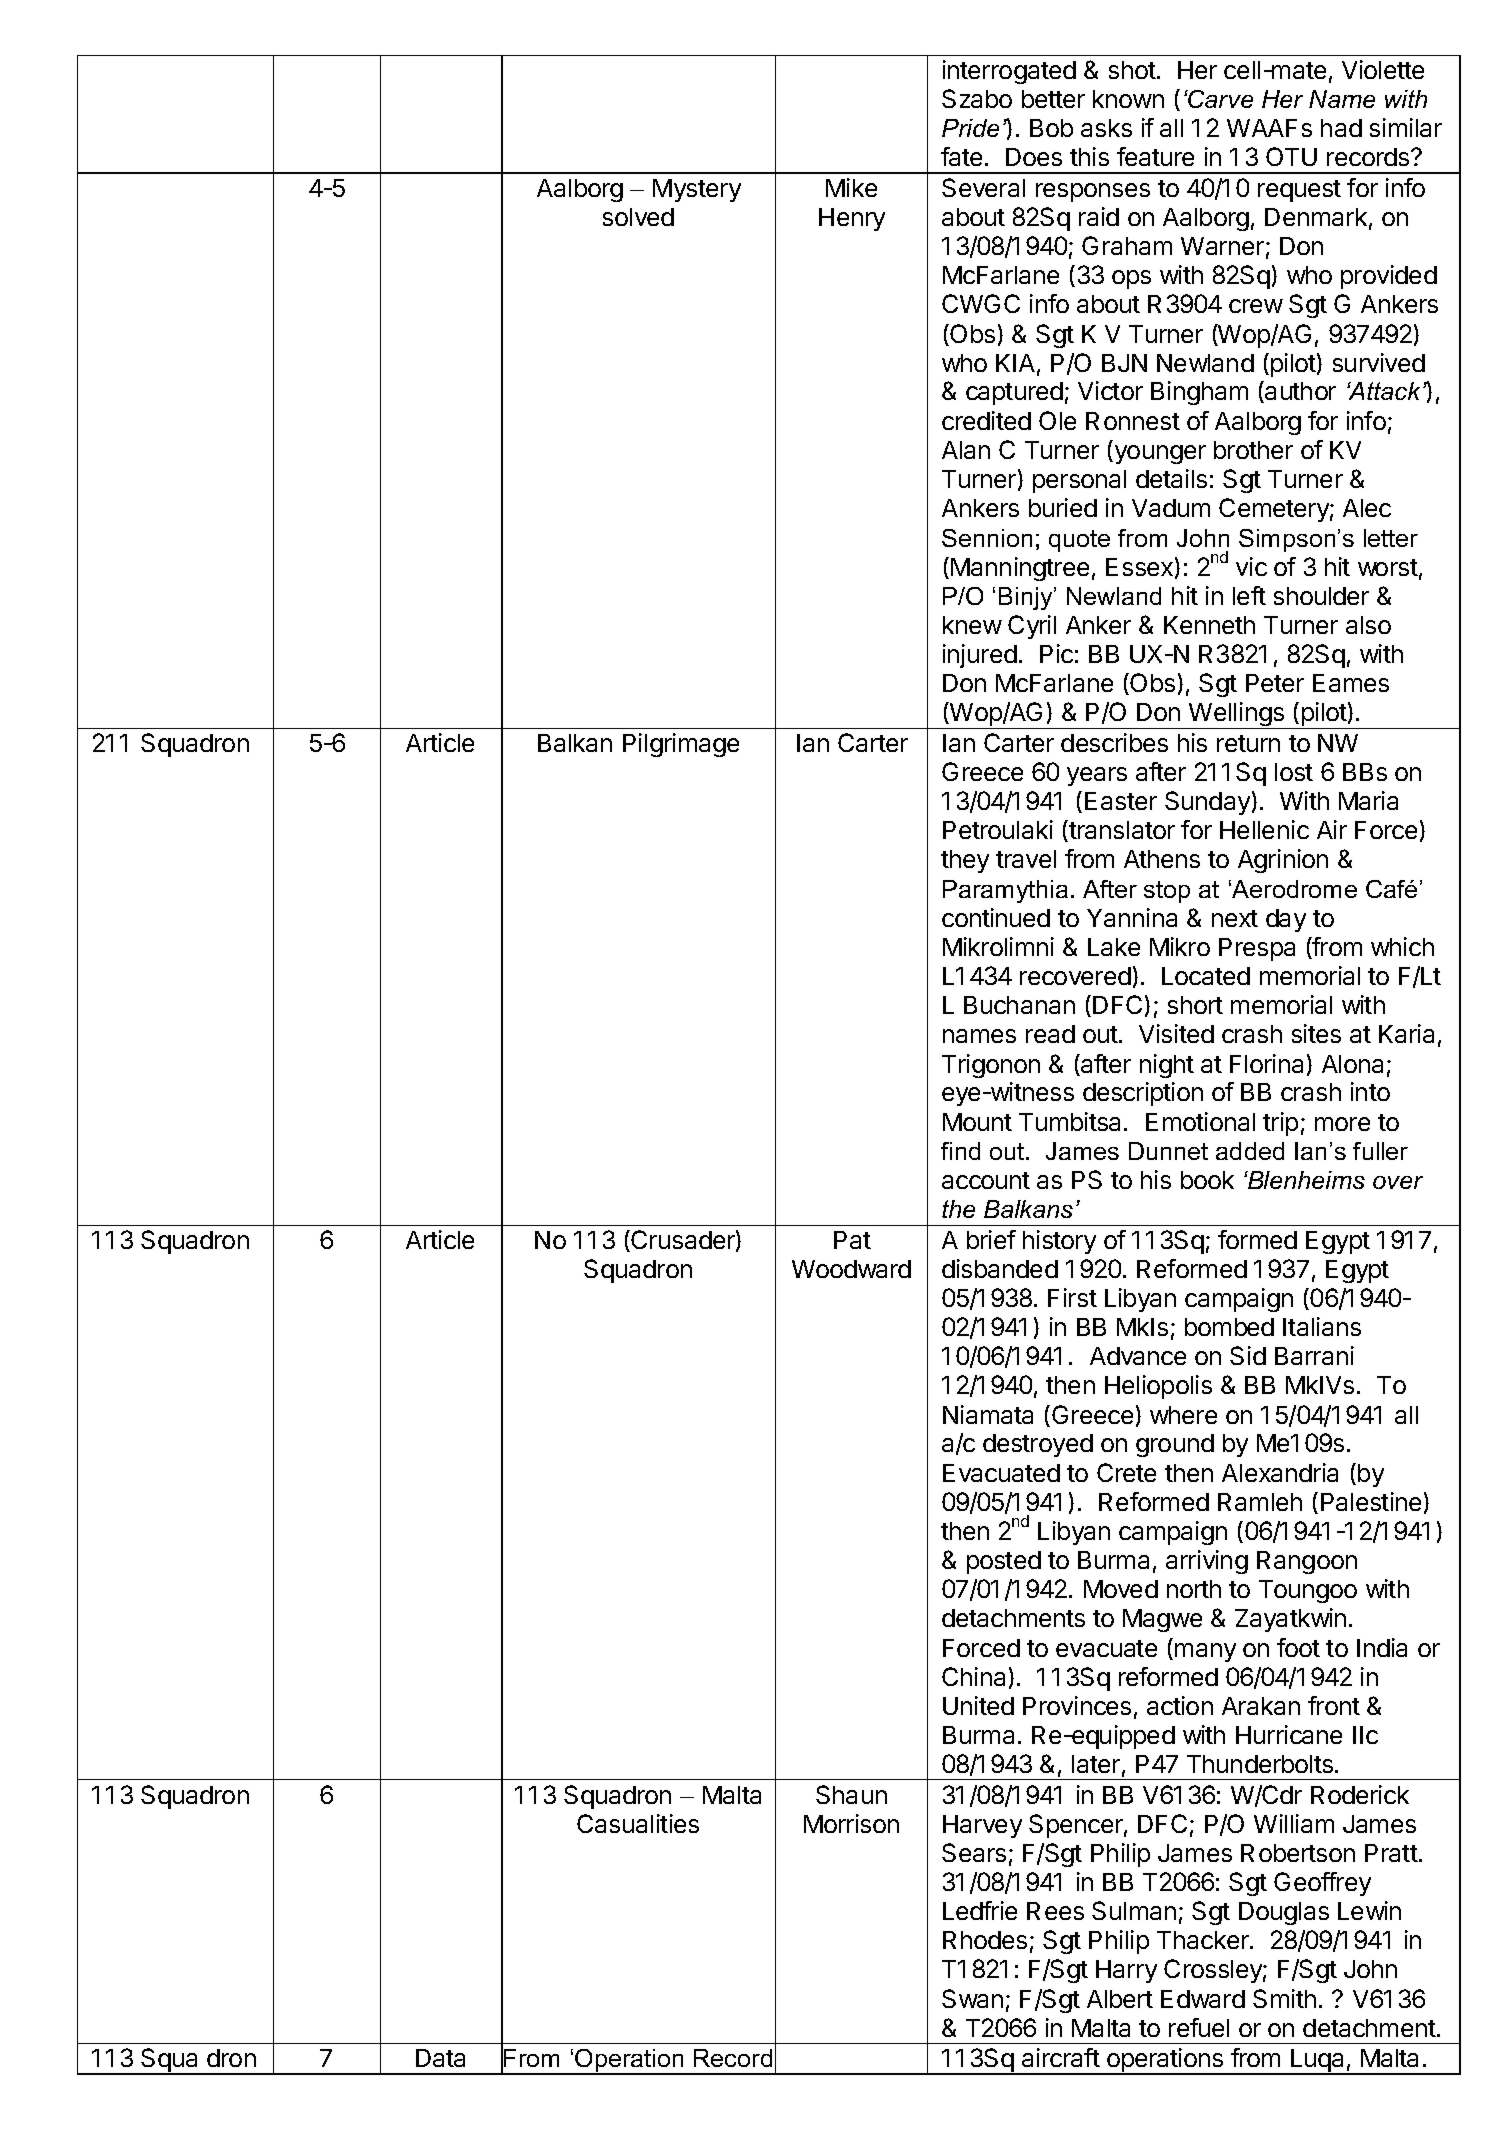 This screenshot has height=2133, width=1509. I want to click on fate, so click(961, 156).
